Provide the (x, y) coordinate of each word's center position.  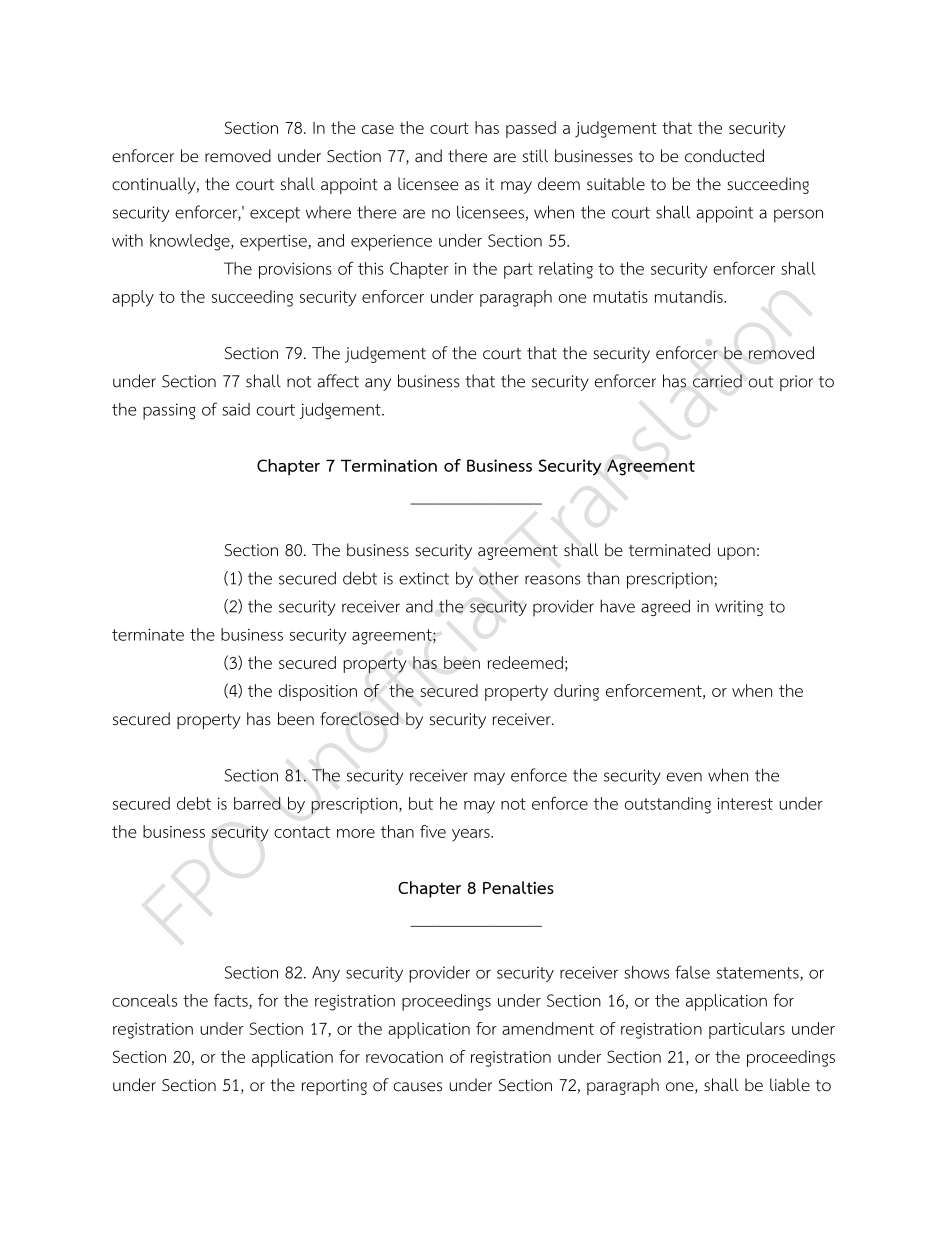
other (499, 578)
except (275, 215)
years (472, 835)
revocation (404, 1057)
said (236, 409)
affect (338, 381)
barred (257, 803)
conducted (724, 156)
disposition (318, 692)
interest (745, 803)
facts (232, 1001)
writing (739, 608)
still (535, 156)
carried (717, 381)
